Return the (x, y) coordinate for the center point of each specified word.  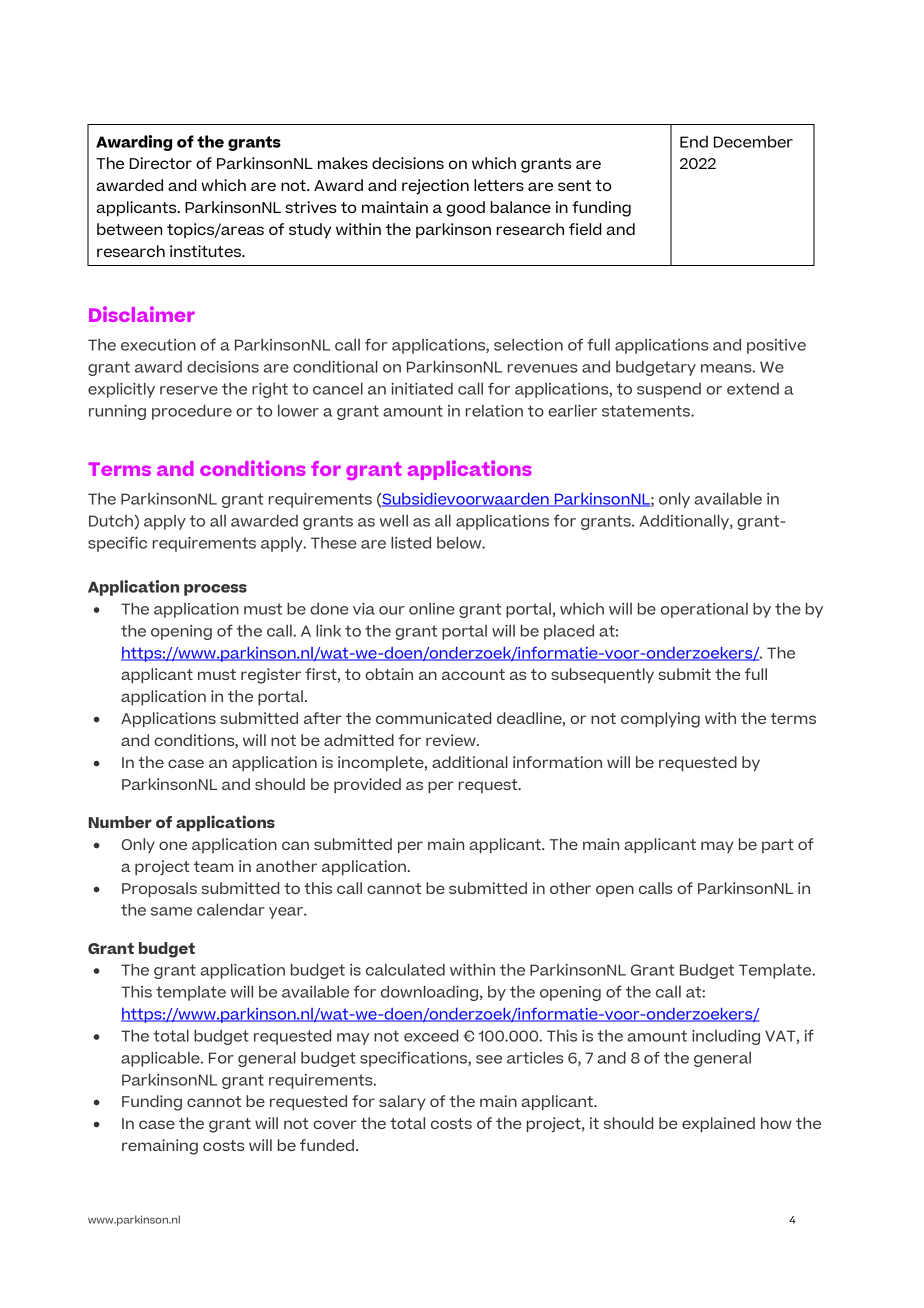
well (394, 521)
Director (161, 163)
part (778, 846)
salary (402, 1102)
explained (718, 1124)
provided (367, 785)
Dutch (112, 522)
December (753, 141)
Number (120, 822)
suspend (669, 390)
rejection (435, 187)
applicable (161, 1059)
